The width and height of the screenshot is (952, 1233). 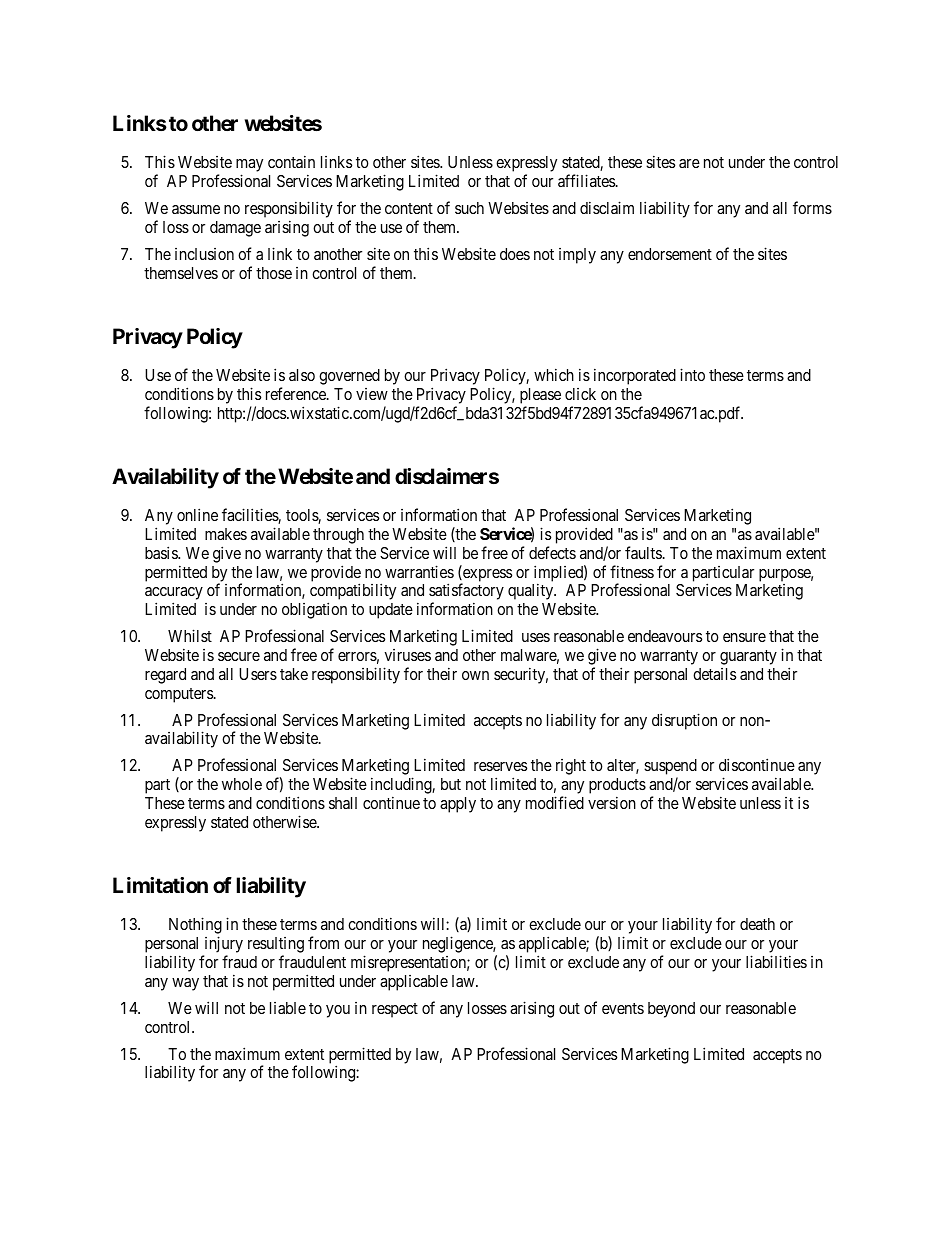 What do you see at coordinates (180, 695) in the screenshot?
I see `computers` at bounding box center [180, 695].
